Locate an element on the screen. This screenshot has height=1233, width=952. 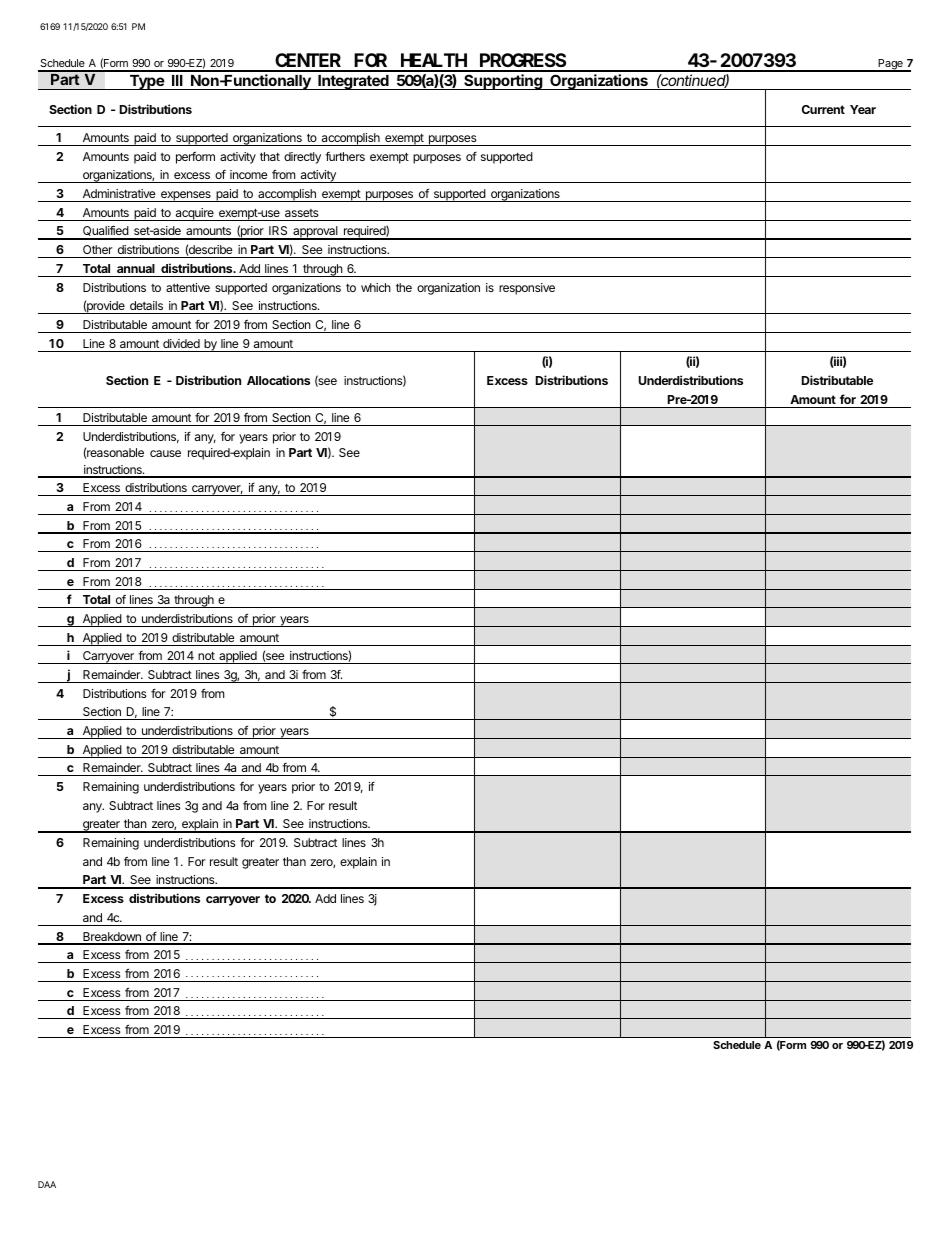
not is located at coordinates (206, 656).
